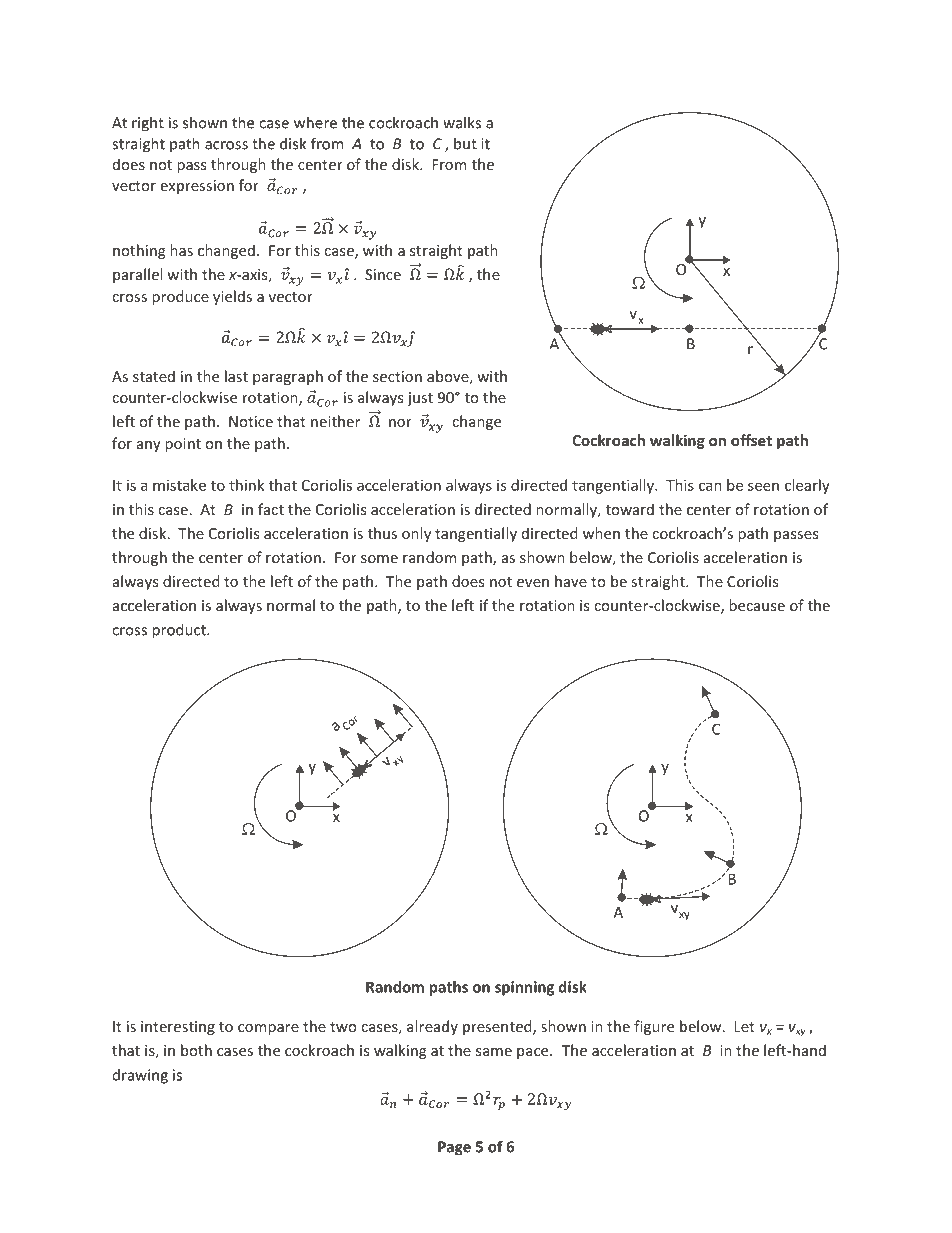  I want to click on because, so click(757, 605).
